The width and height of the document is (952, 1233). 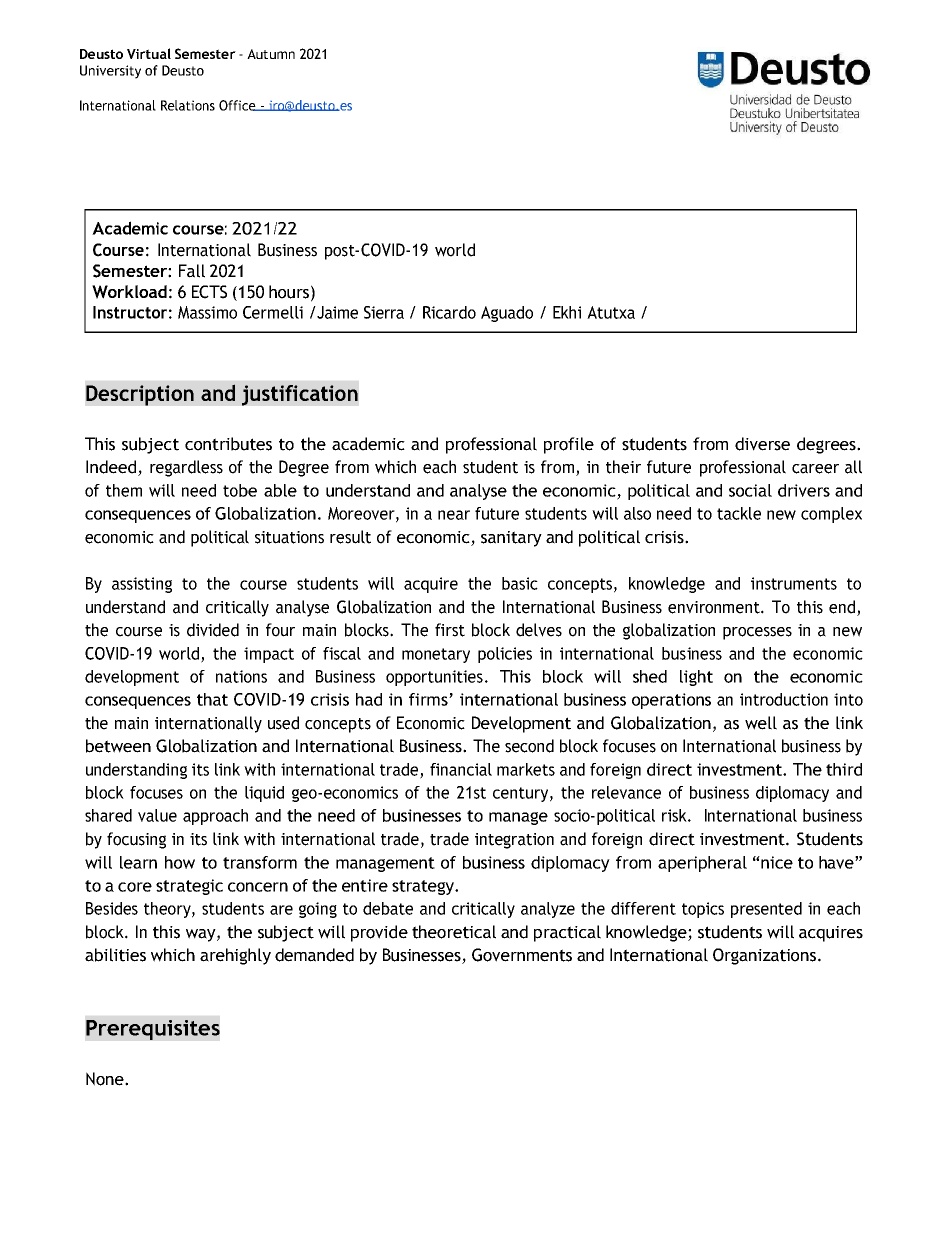 What do you see at coordinates (271, 54) in the document?
I see `Autumn` at bounding box center [271, 54].
